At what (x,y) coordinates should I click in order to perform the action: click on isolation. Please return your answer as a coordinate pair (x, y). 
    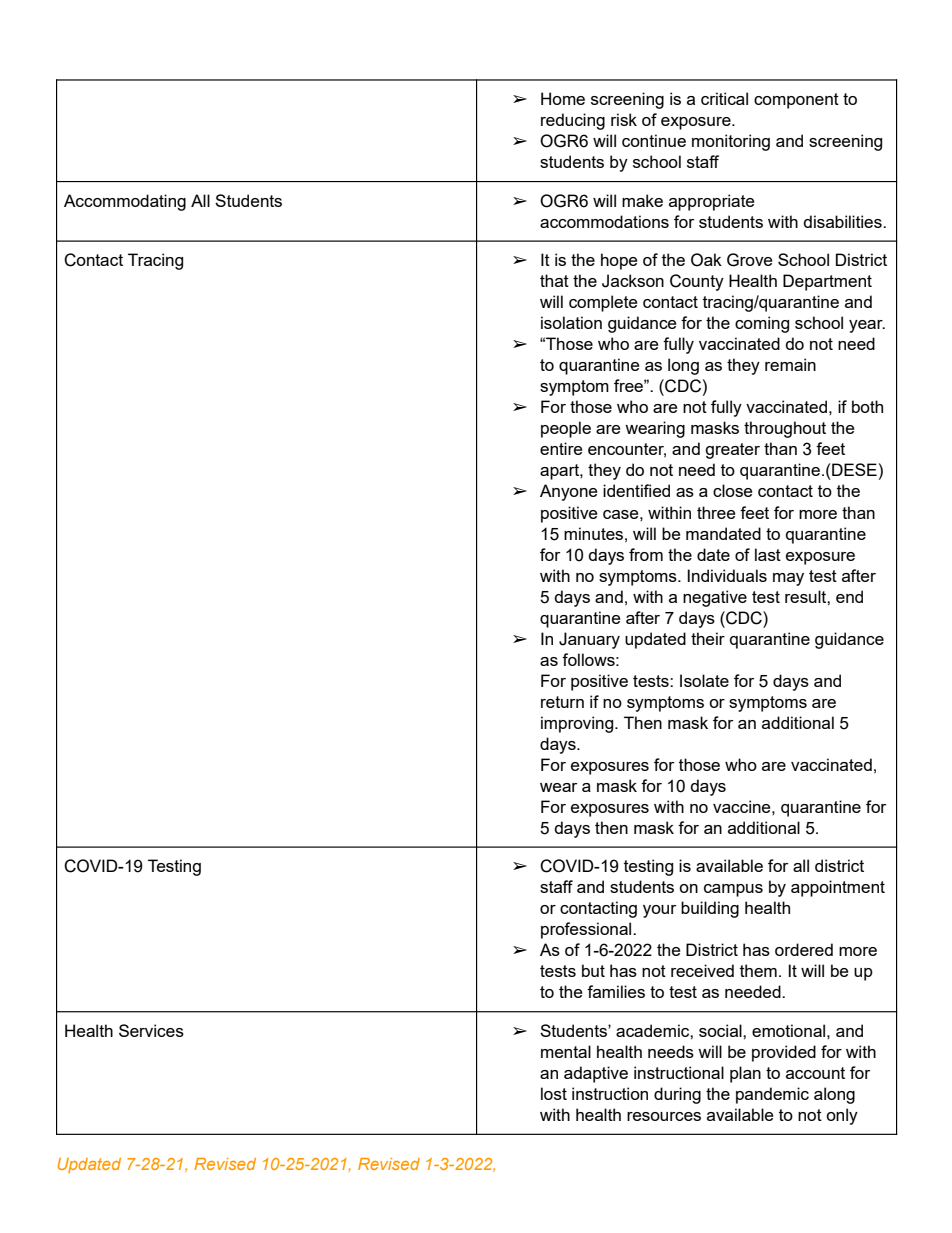
    Looking at the image, I should click on (571, 322).
